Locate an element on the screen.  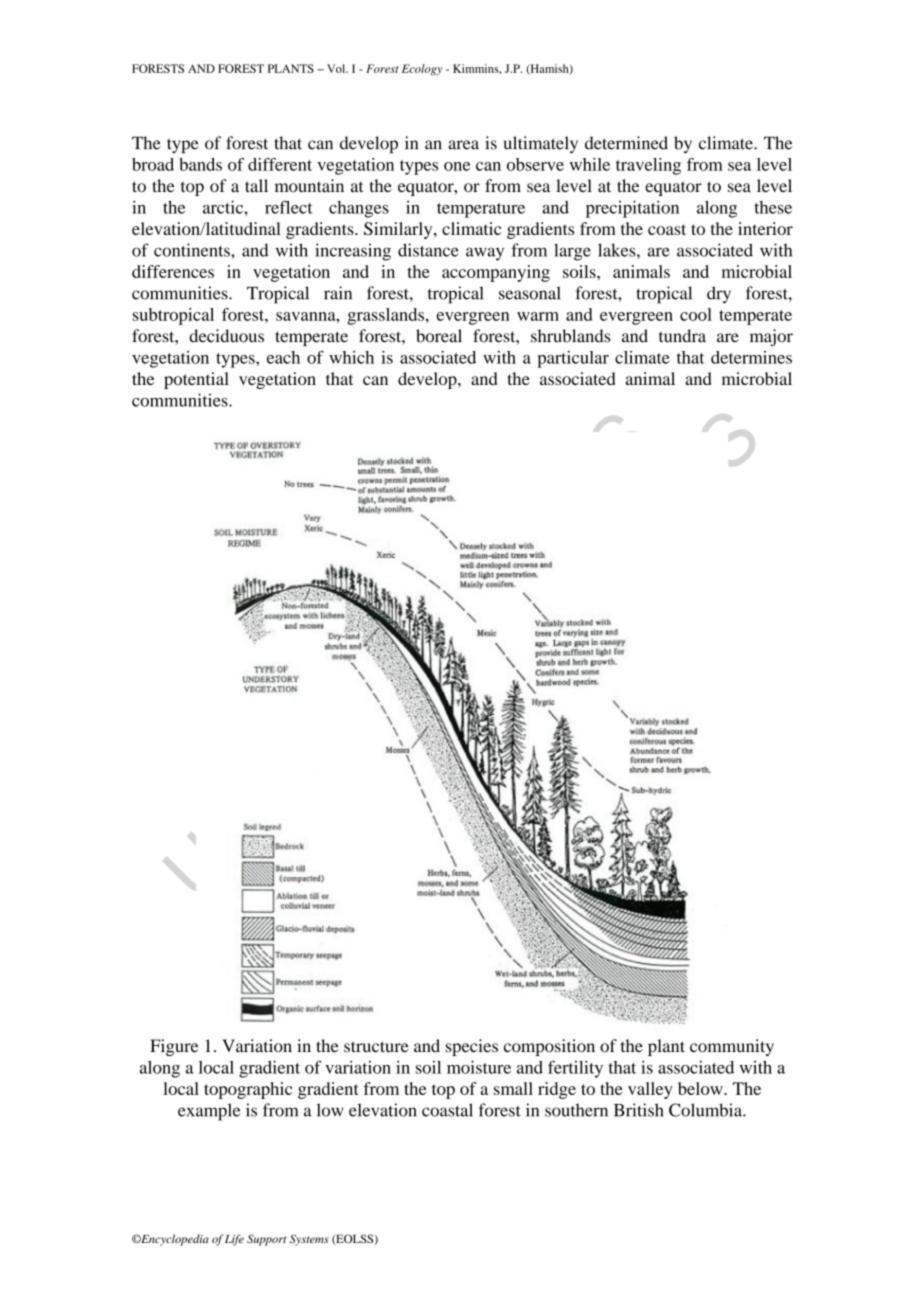
area is located at coordinates (463, 145).
